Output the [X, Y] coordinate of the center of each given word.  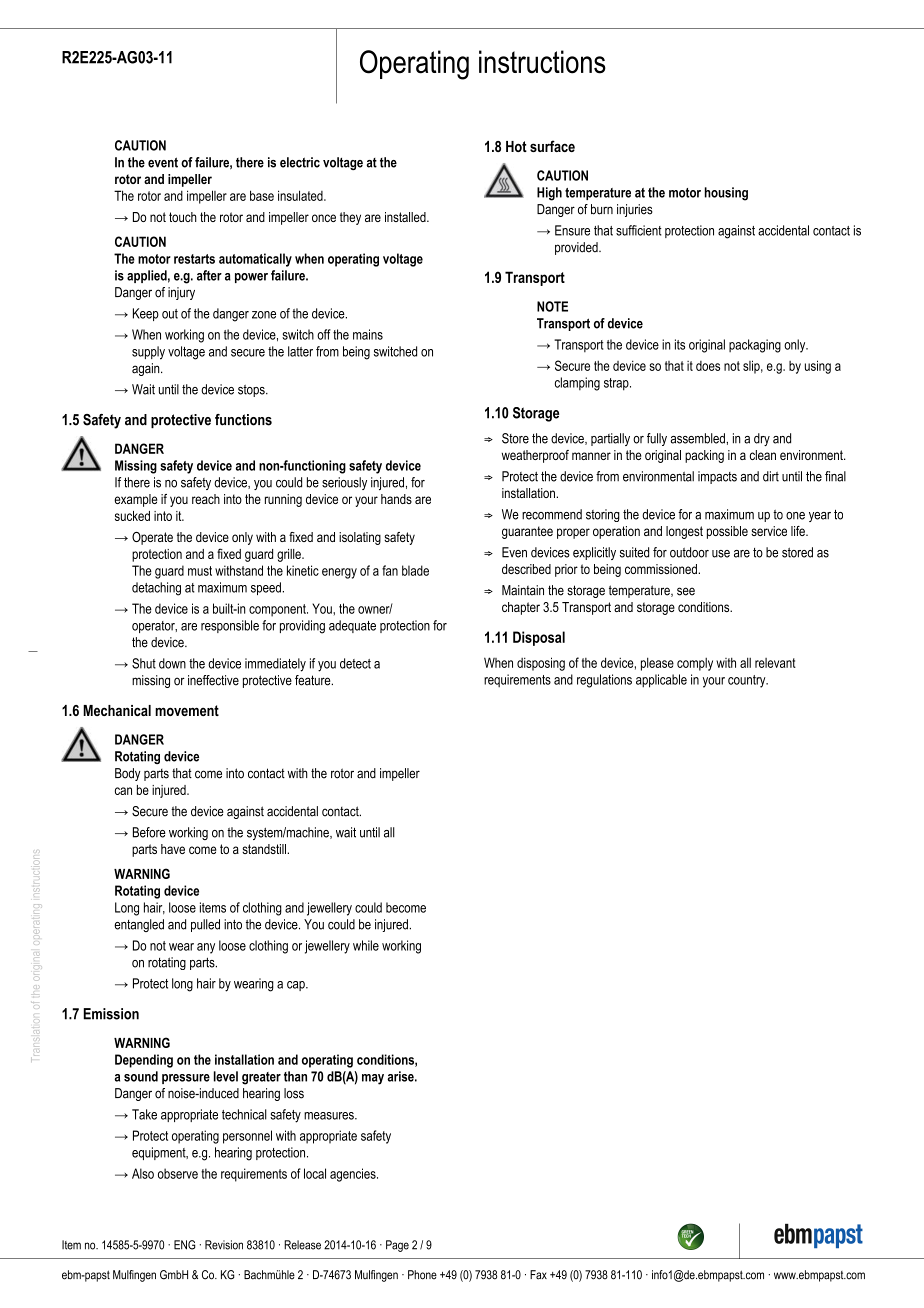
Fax [538, 1275]
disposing [541, 664]
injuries [635, 210]
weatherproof [535, 456]
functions [243, 420]
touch [183, 217]
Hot [516, 146]
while [366, 945]
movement [187, 710]
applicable [661, 681]
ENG [184, 1245]
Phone [422, 1275]
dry [762, 439]
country [748, 681]
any [206, 948]
